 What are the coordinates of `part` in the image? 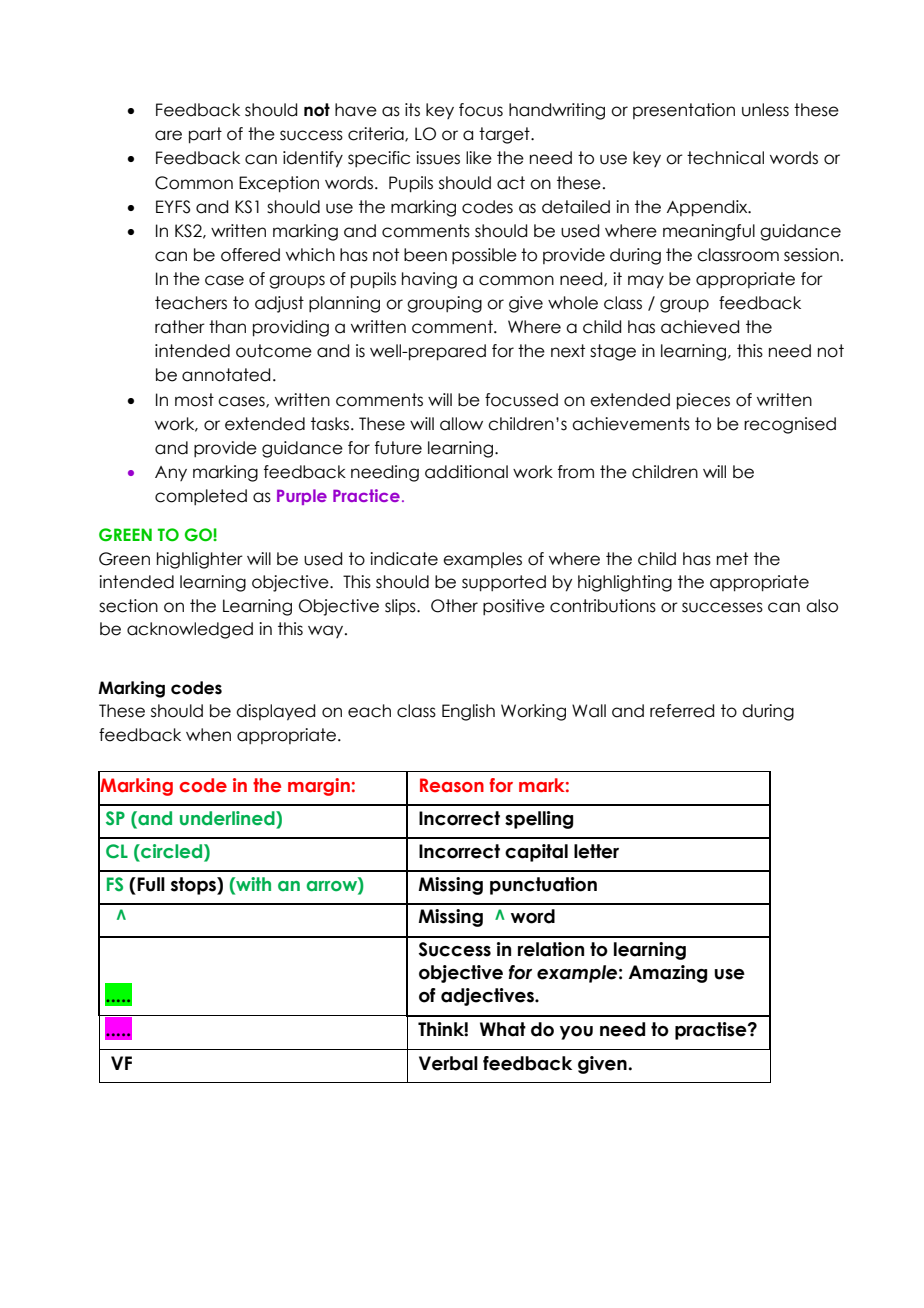 It's located at (205, 135).
